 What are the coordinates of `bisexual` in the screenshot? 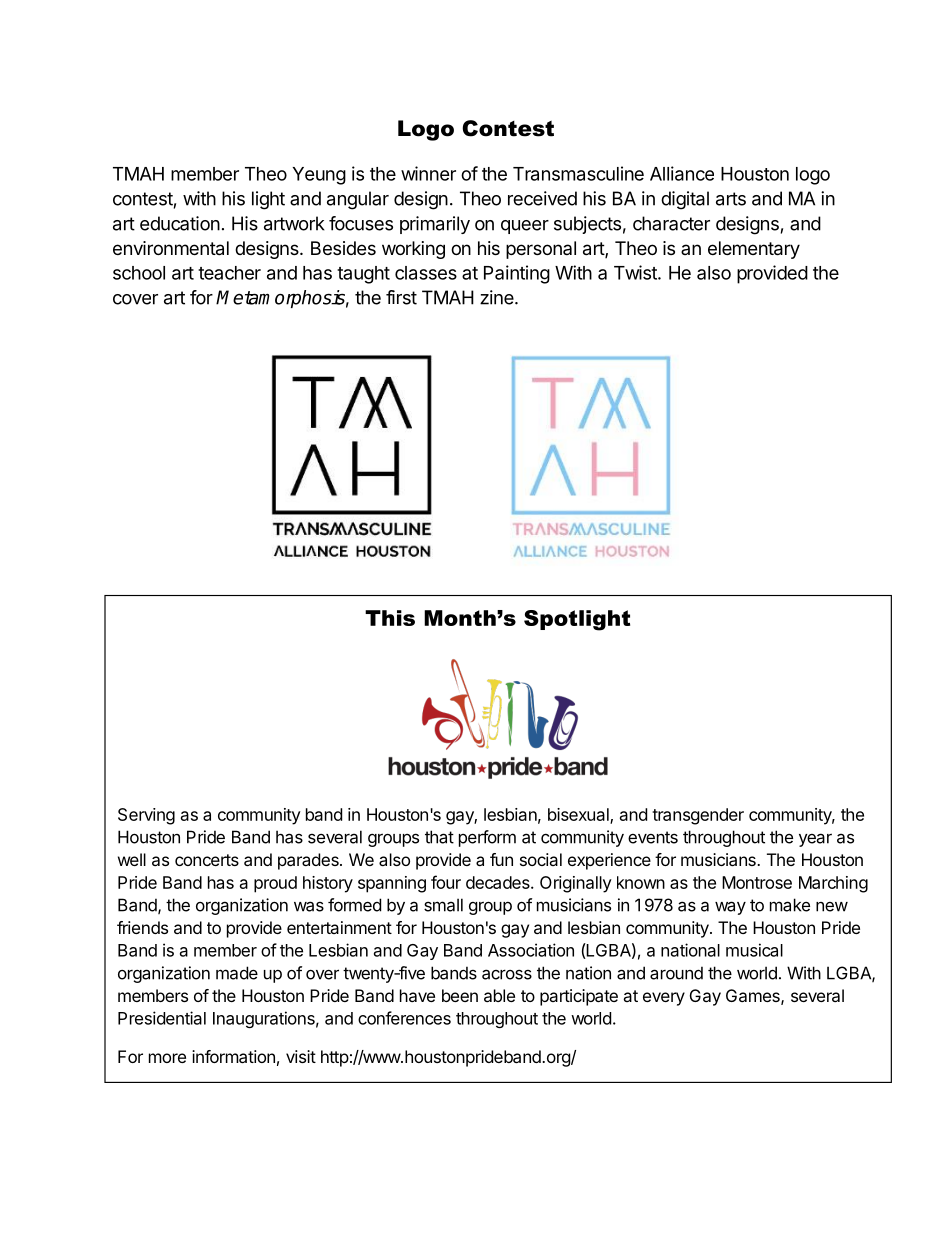 It's located at (579, 815).
